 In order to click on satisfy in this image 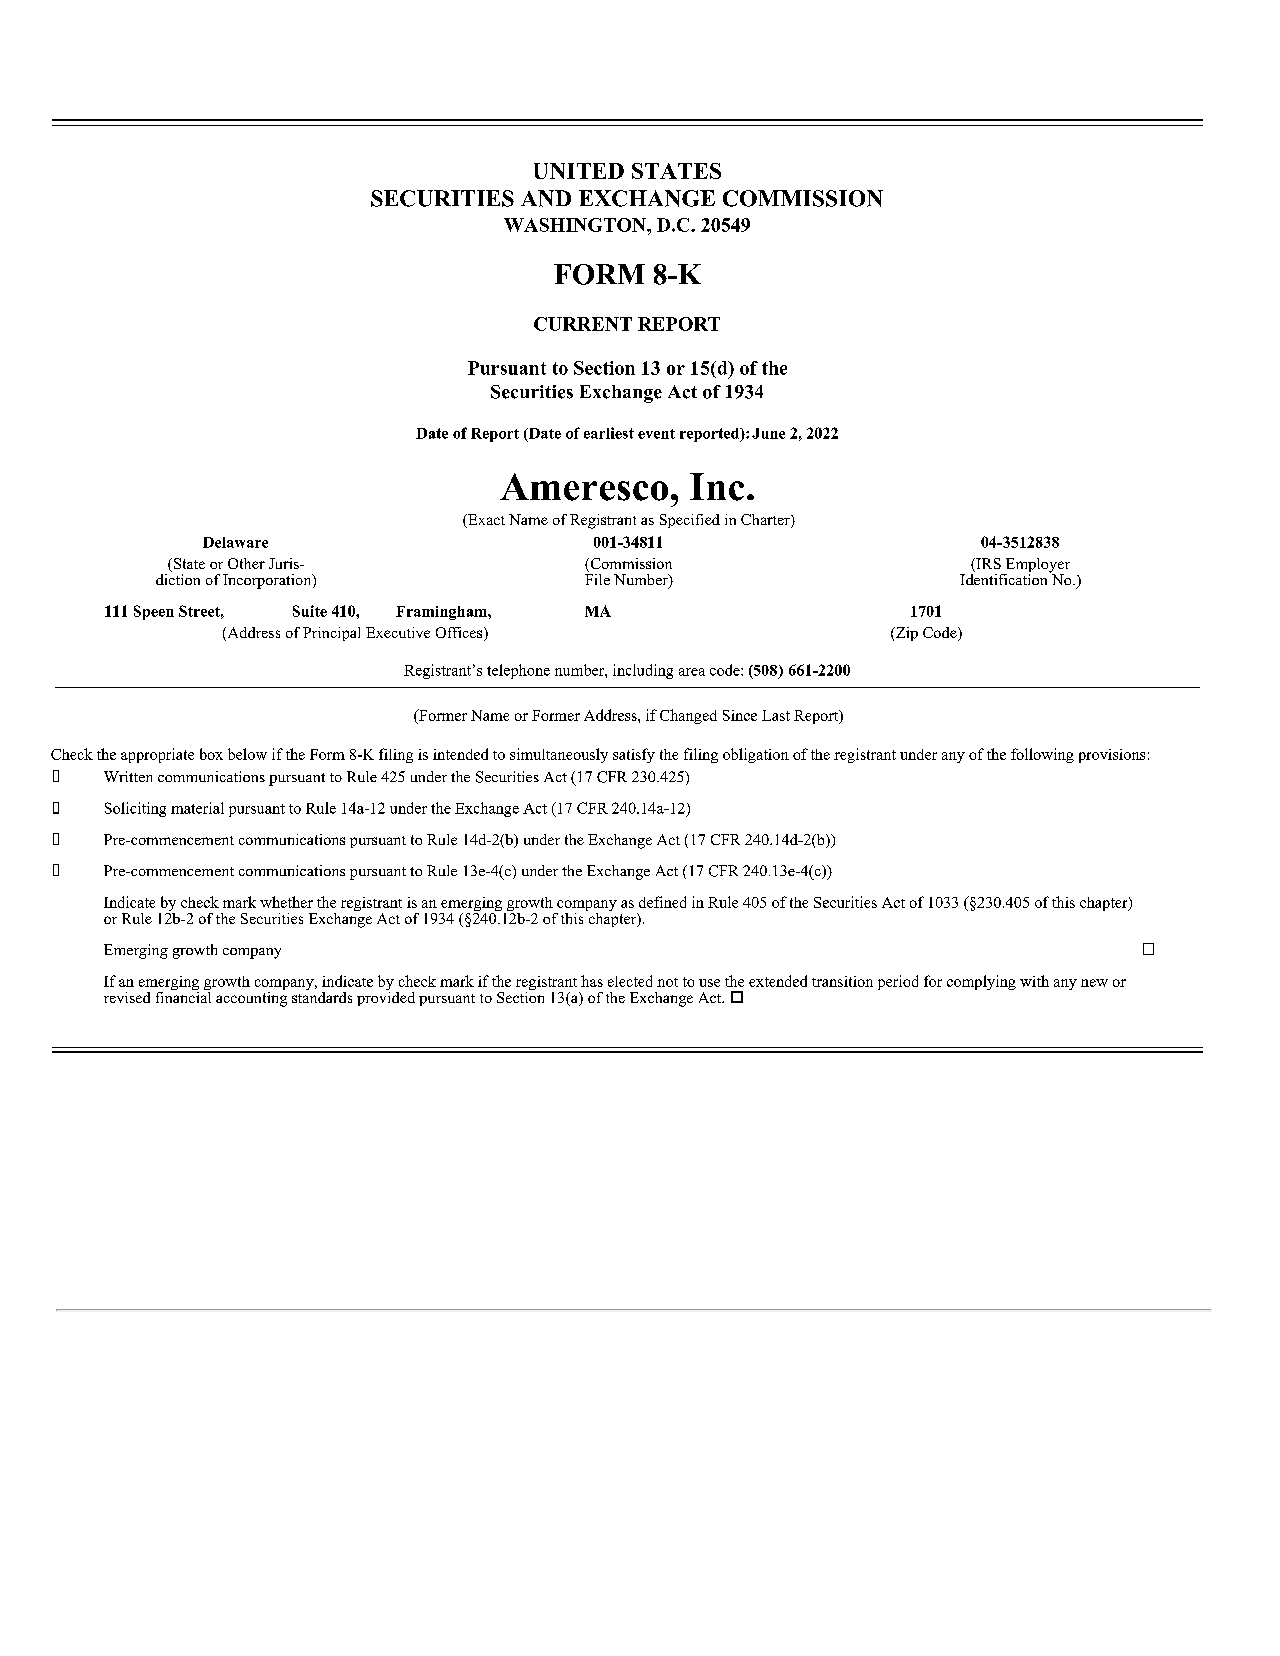, I will do `click(634, 755)`.
